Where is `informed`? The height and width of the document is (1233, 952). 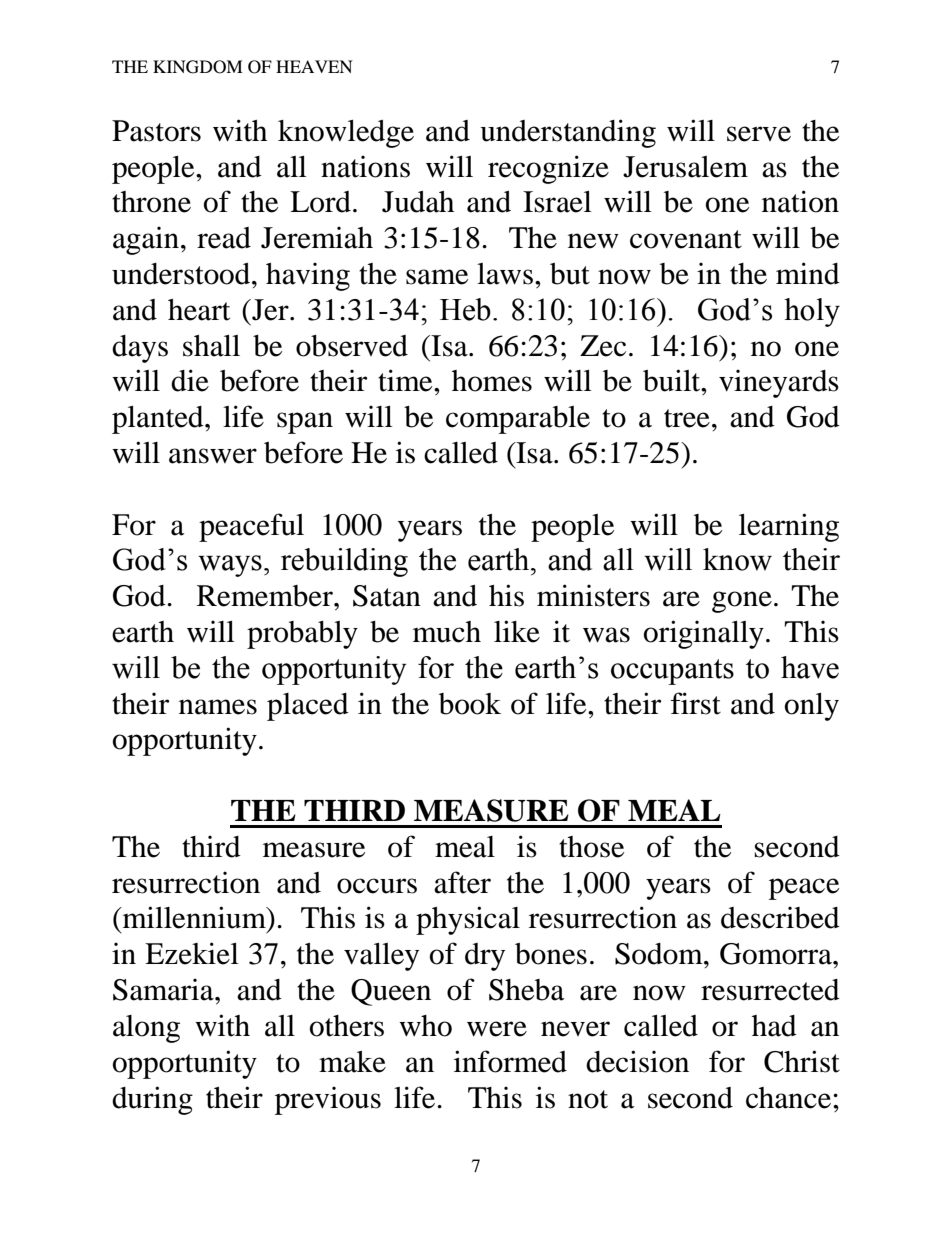 informed is located at coordinates (510, 1061).
